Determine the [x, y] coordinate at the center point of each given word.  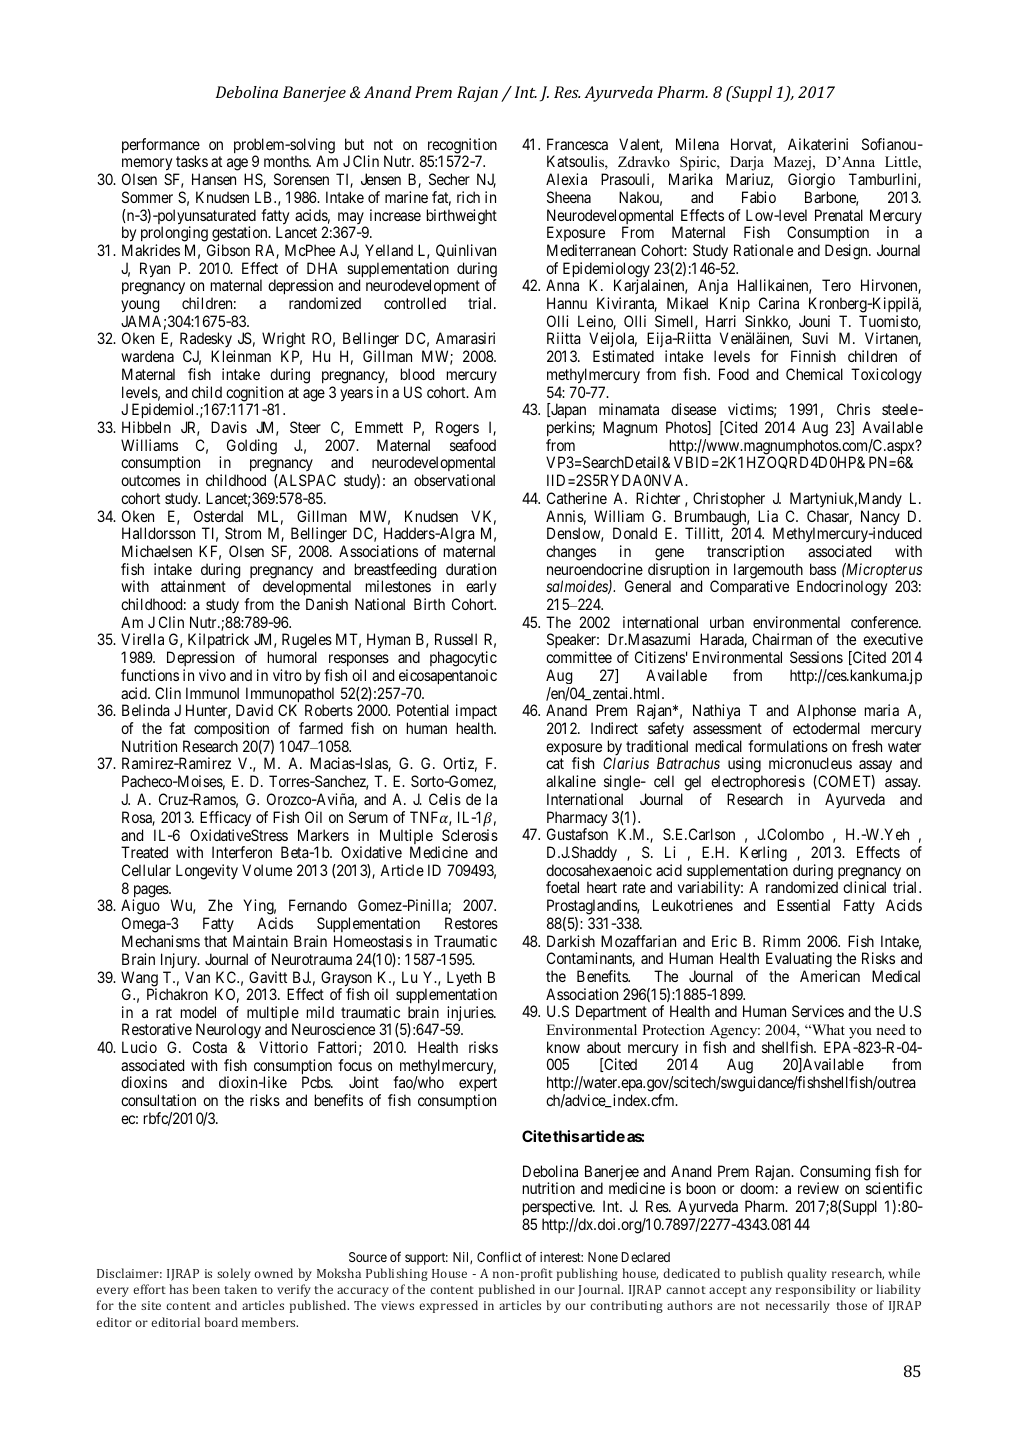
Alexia [566, 179]
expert [478, 1086]
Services [818, 1011]
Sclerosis [470, 835]
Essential [803, 905]
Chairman [782, 639]
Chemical [814, 374]
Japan [567, 412]
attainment [193, 586]
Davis [229, 427]
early [481, 589]
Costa [210, 1047]
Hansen [214, 179]
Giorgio [811, 181]
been [206, 1289]
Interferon [242, 852]
